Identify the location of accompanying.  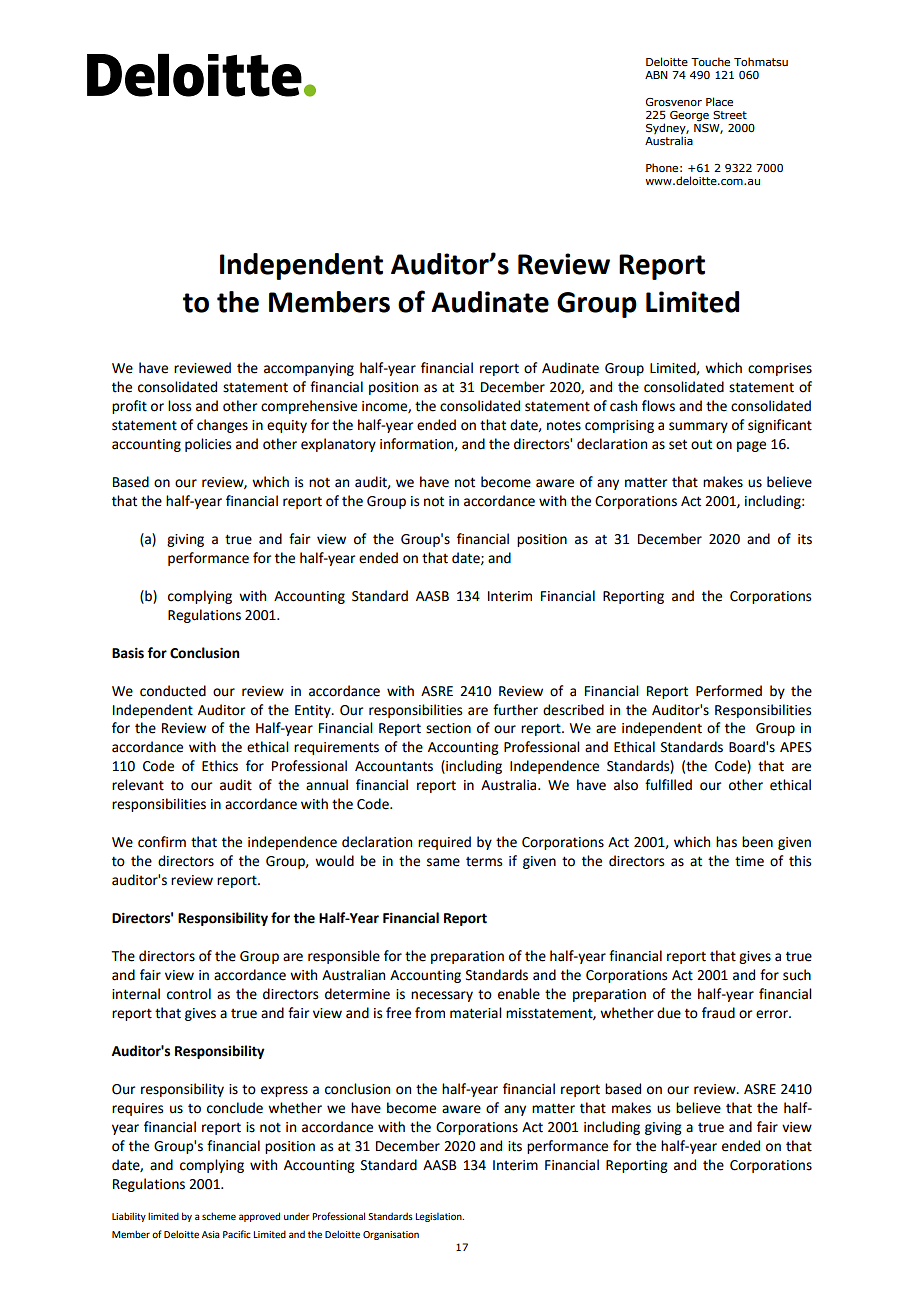
(309, 369).
